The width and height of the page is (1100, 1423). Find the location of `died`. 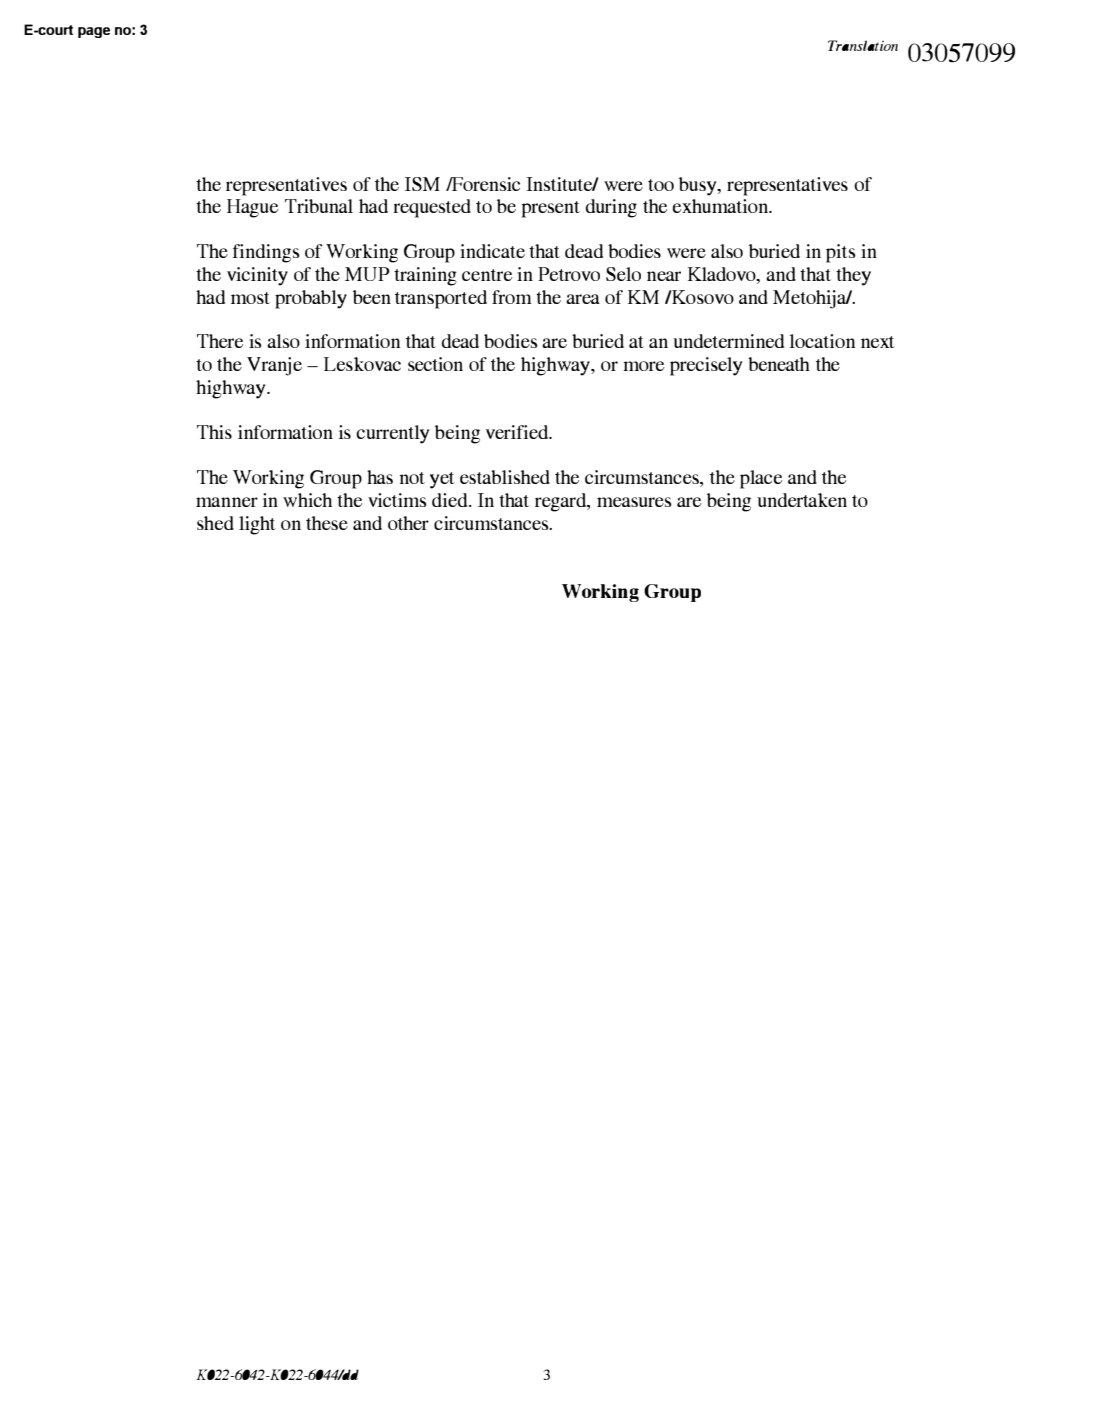

died is located at coordinates (451, 500).
